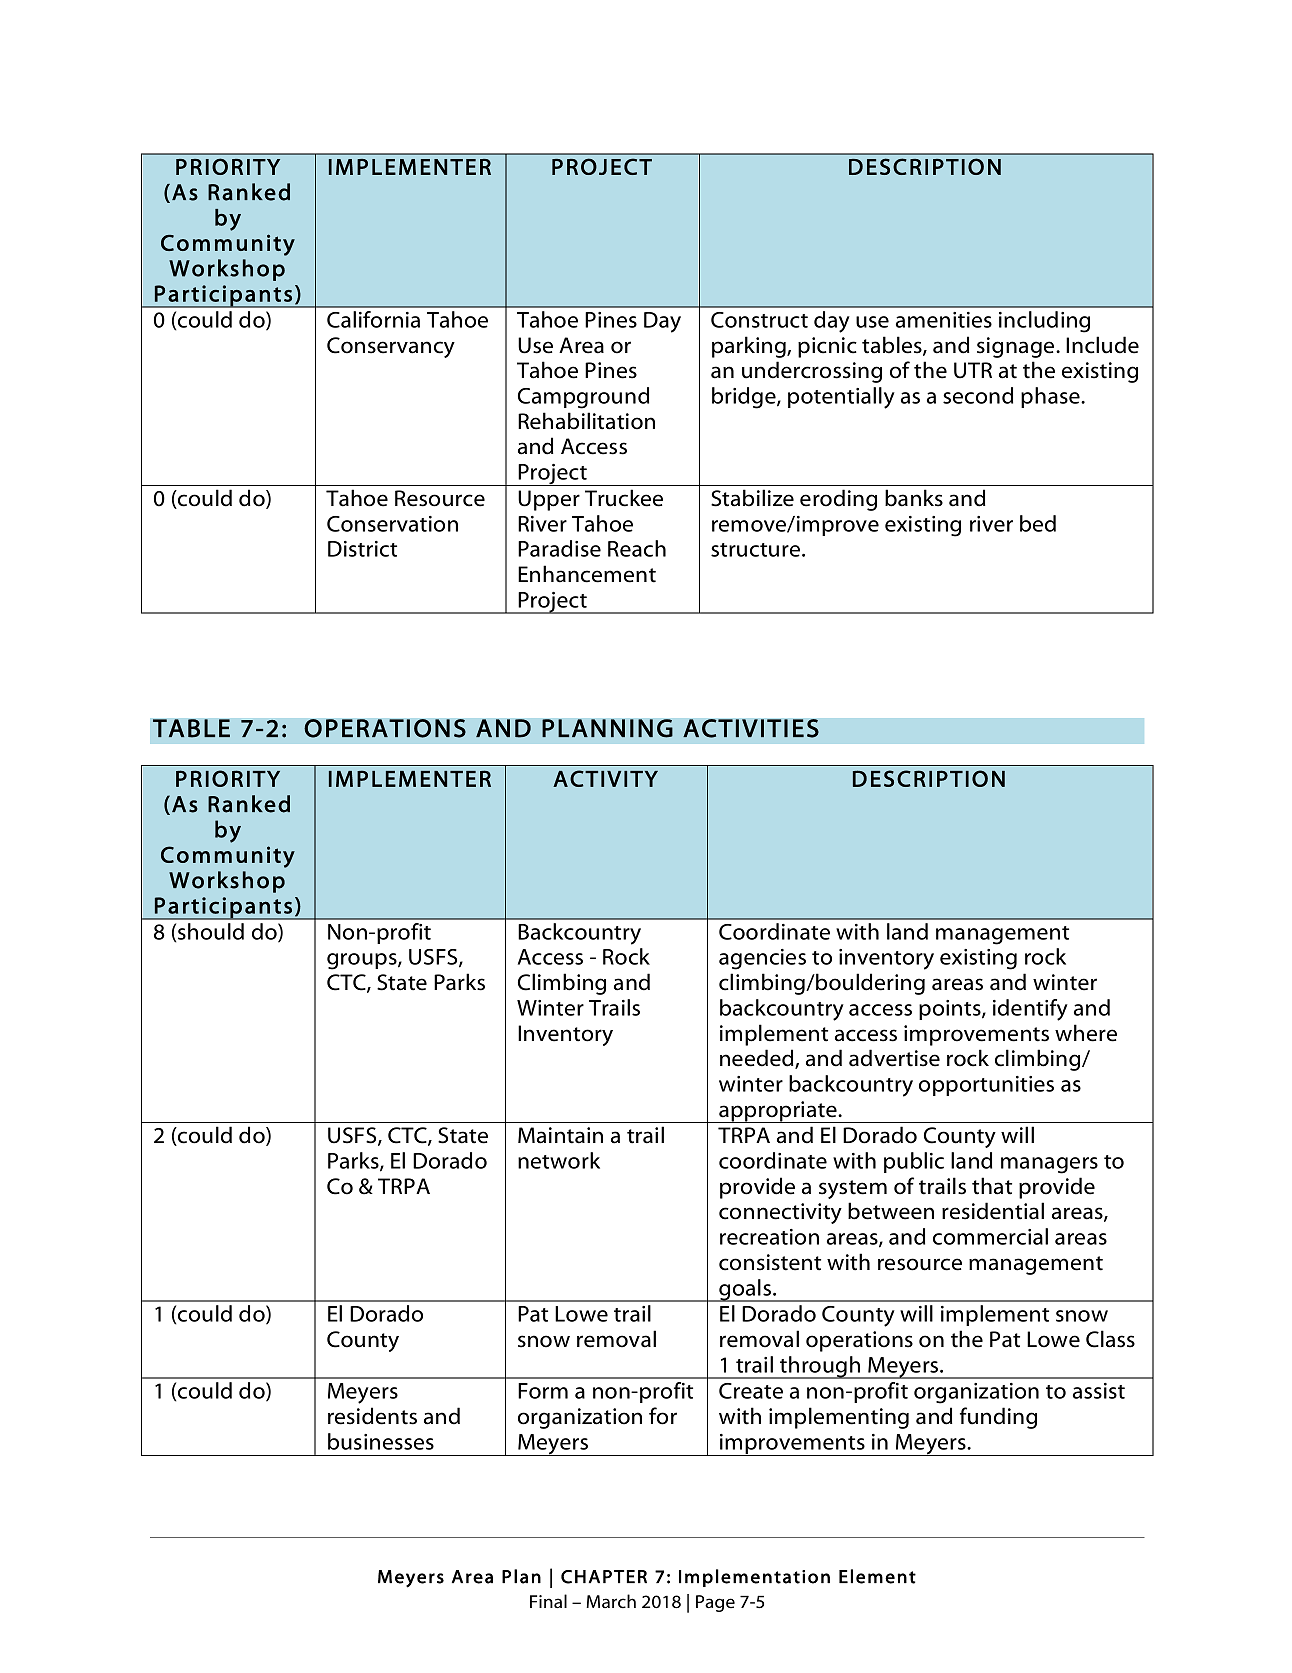 The height and width of the page is (1673, 1292). What do you see at coordinates (211, 931) in the page?
I see `should` at bounding box center [211, 931].
